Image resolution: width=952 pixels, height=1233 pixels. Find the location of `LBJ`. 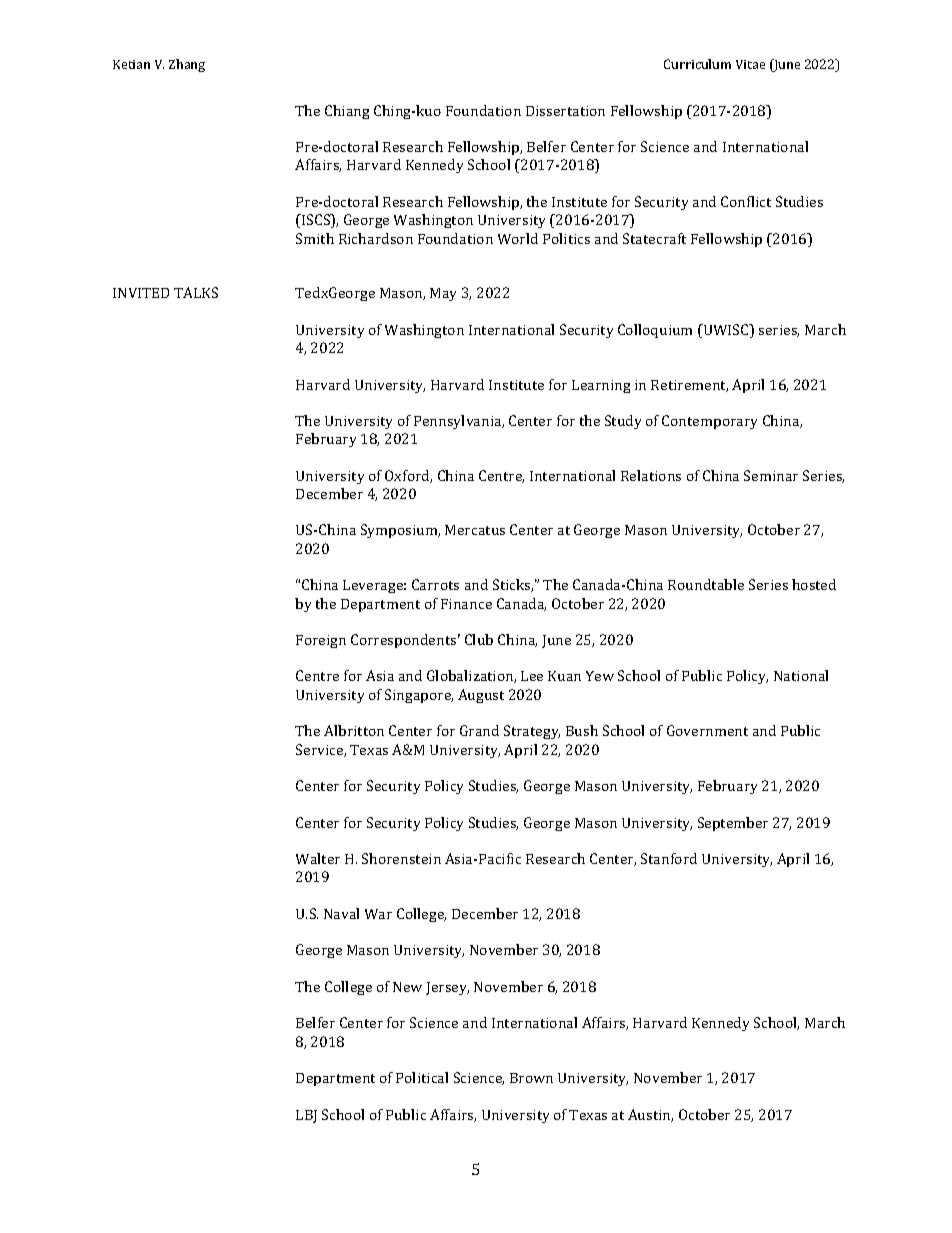

LBJ is located at coordinates (306, 1116).
